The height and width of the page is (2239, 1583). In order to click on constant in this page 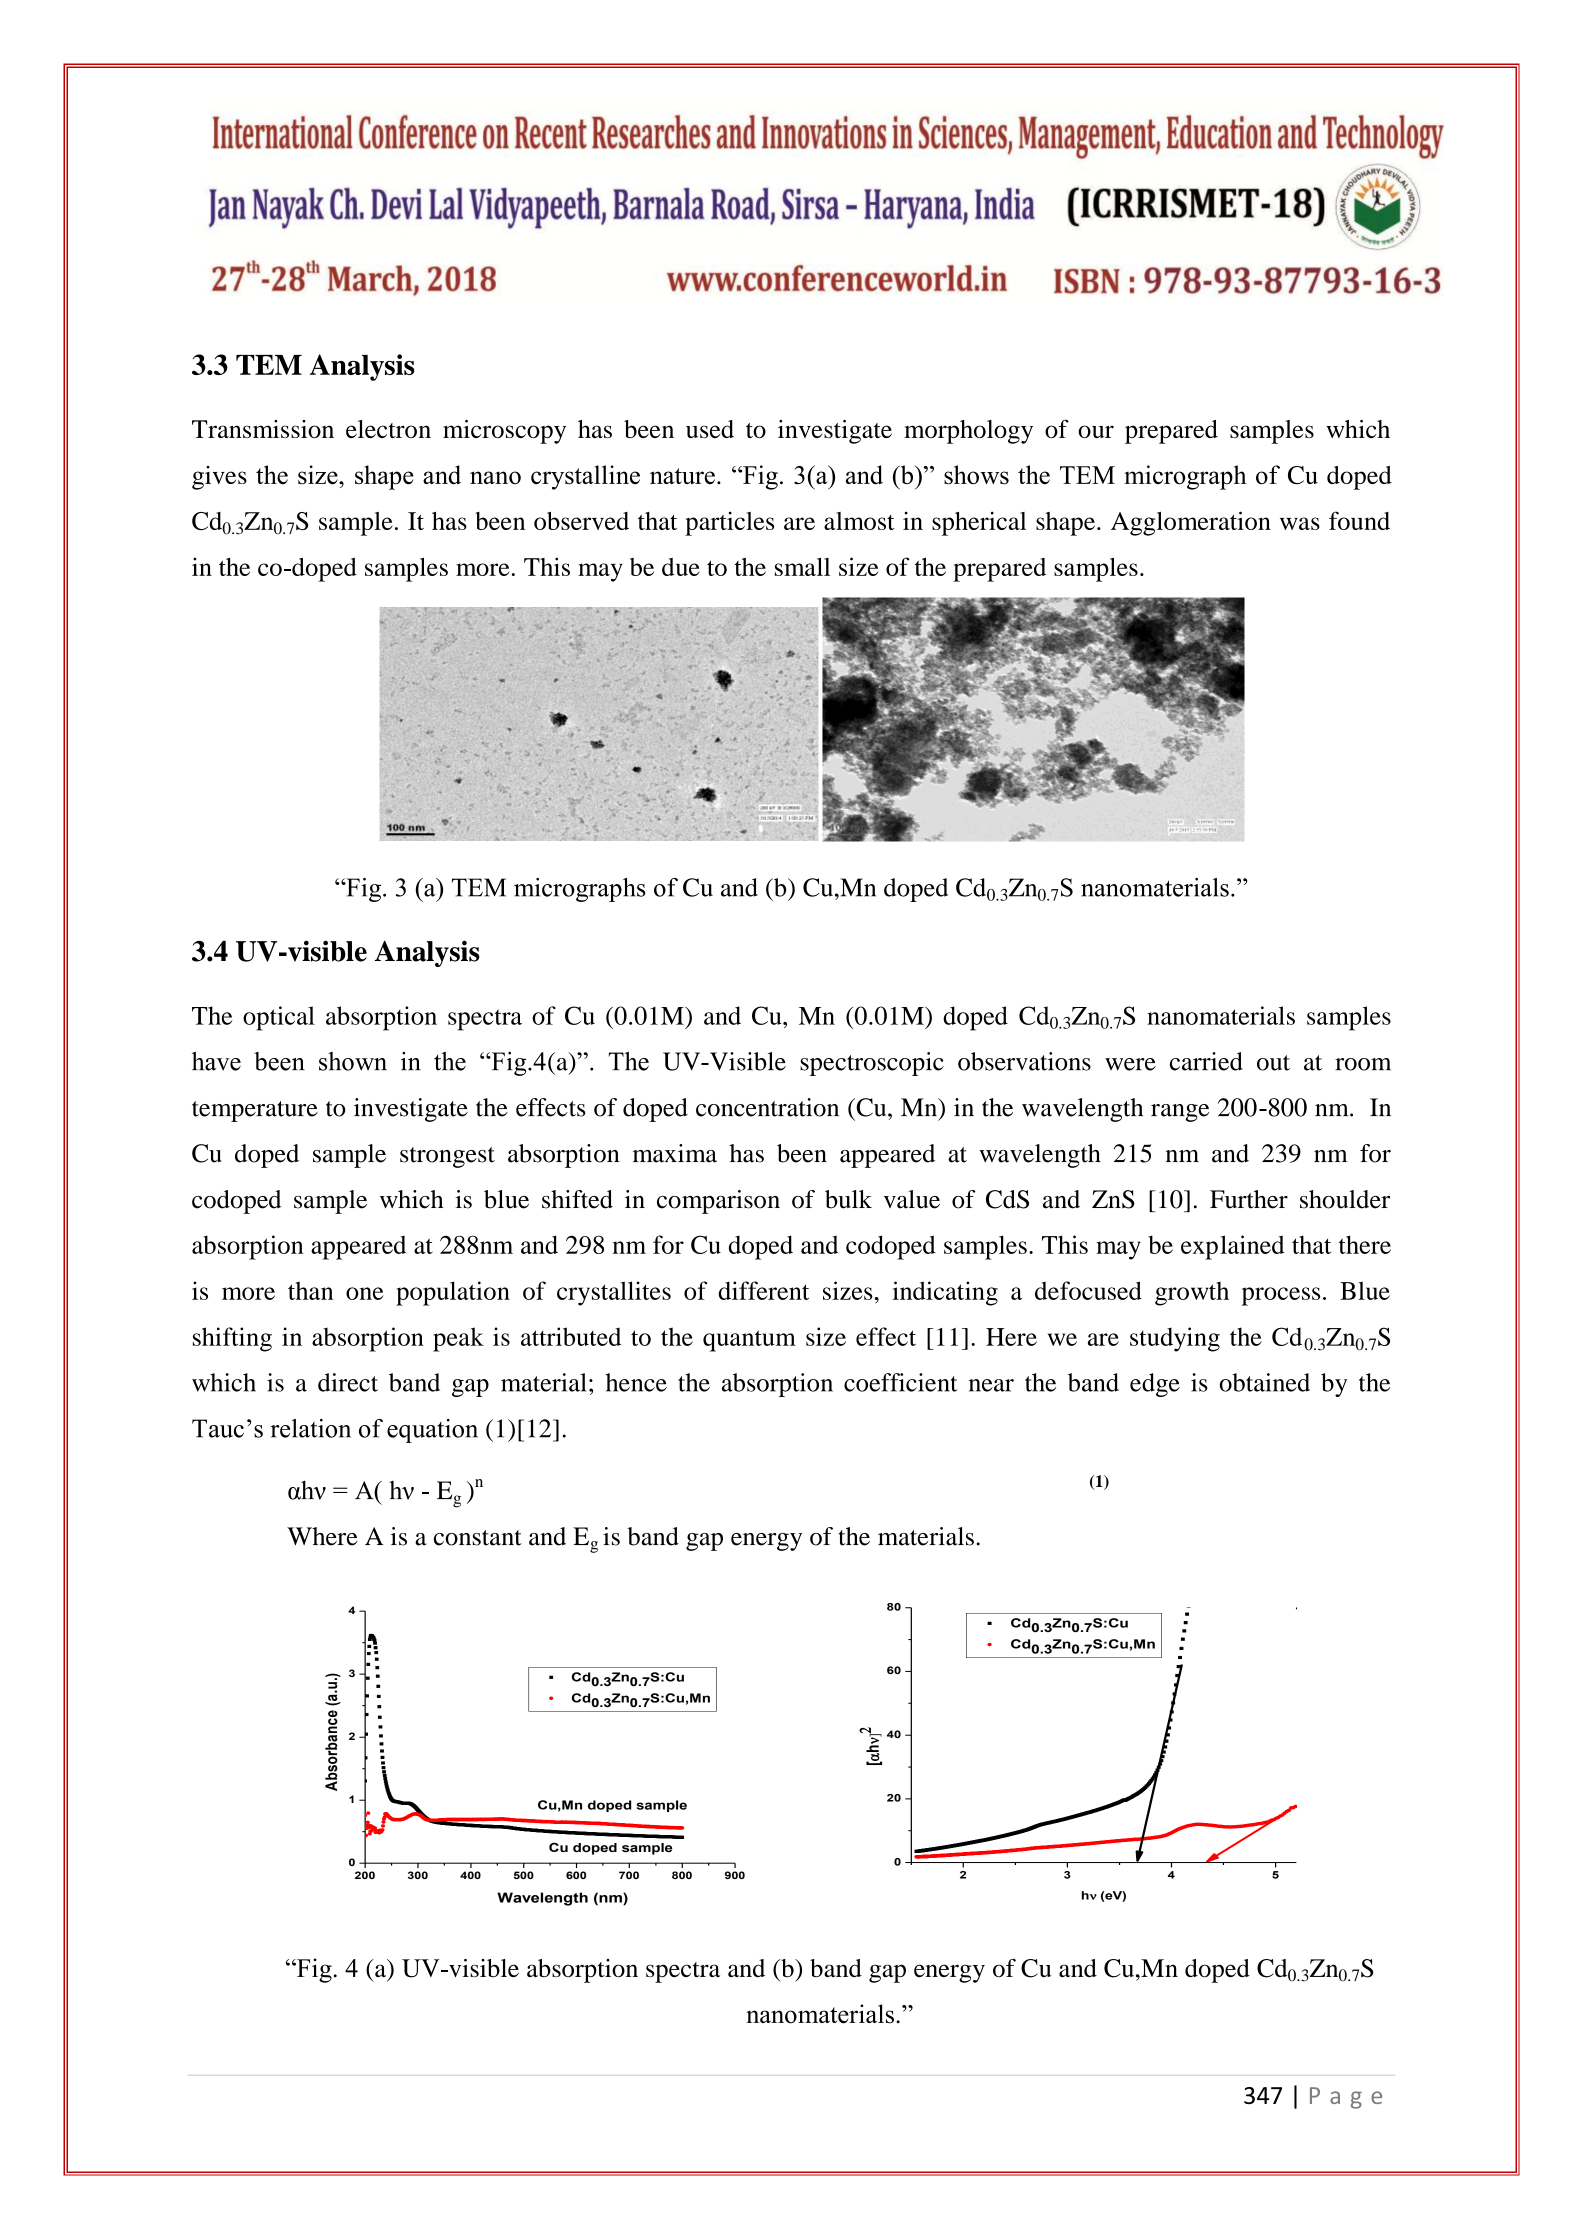, I will do `click(478, 1538)`.
